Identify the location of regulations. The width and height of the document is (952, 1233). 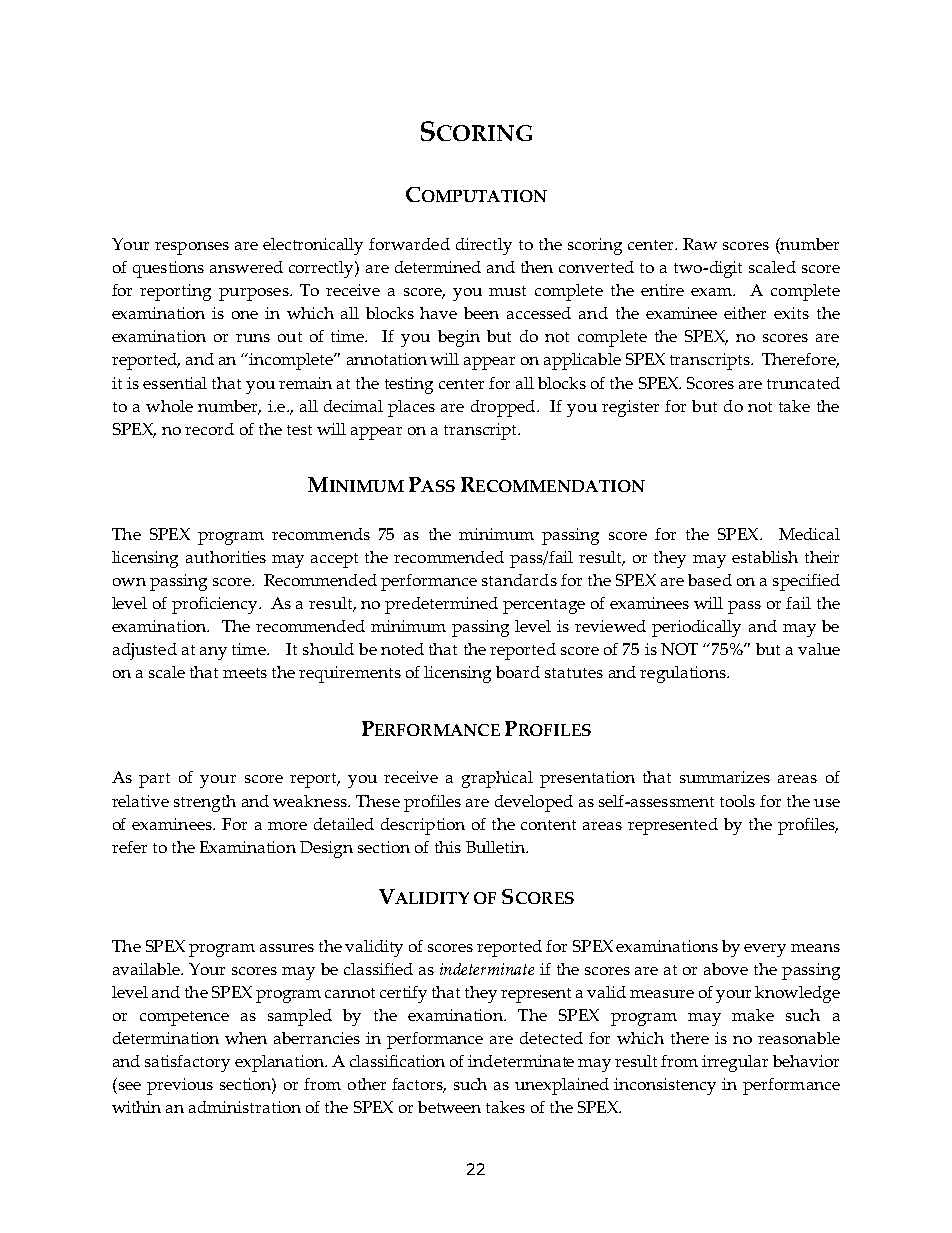
(684, 674).
